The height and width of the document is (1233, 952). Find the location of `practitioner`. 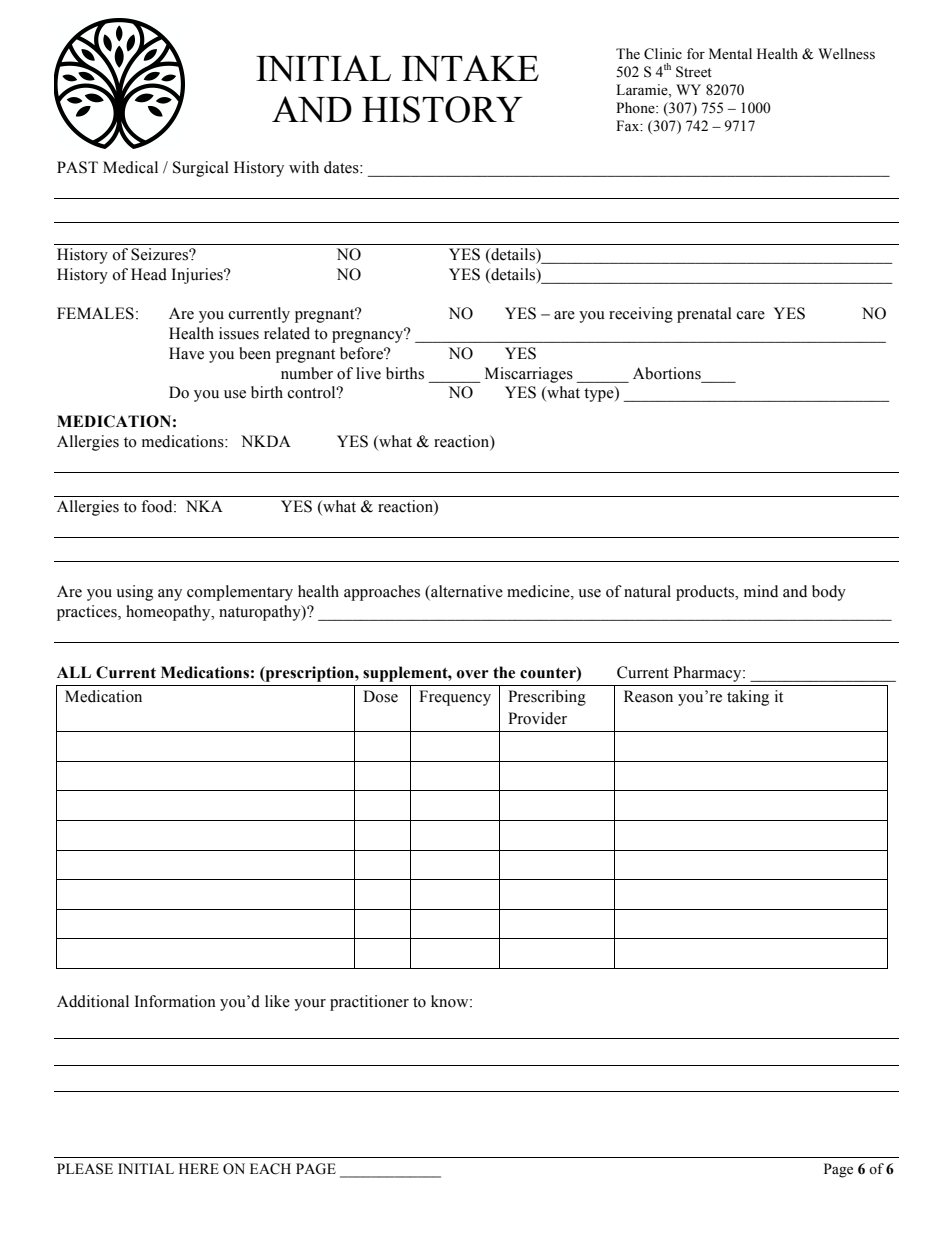

practitioner is located at coordinates (369, 1003).
